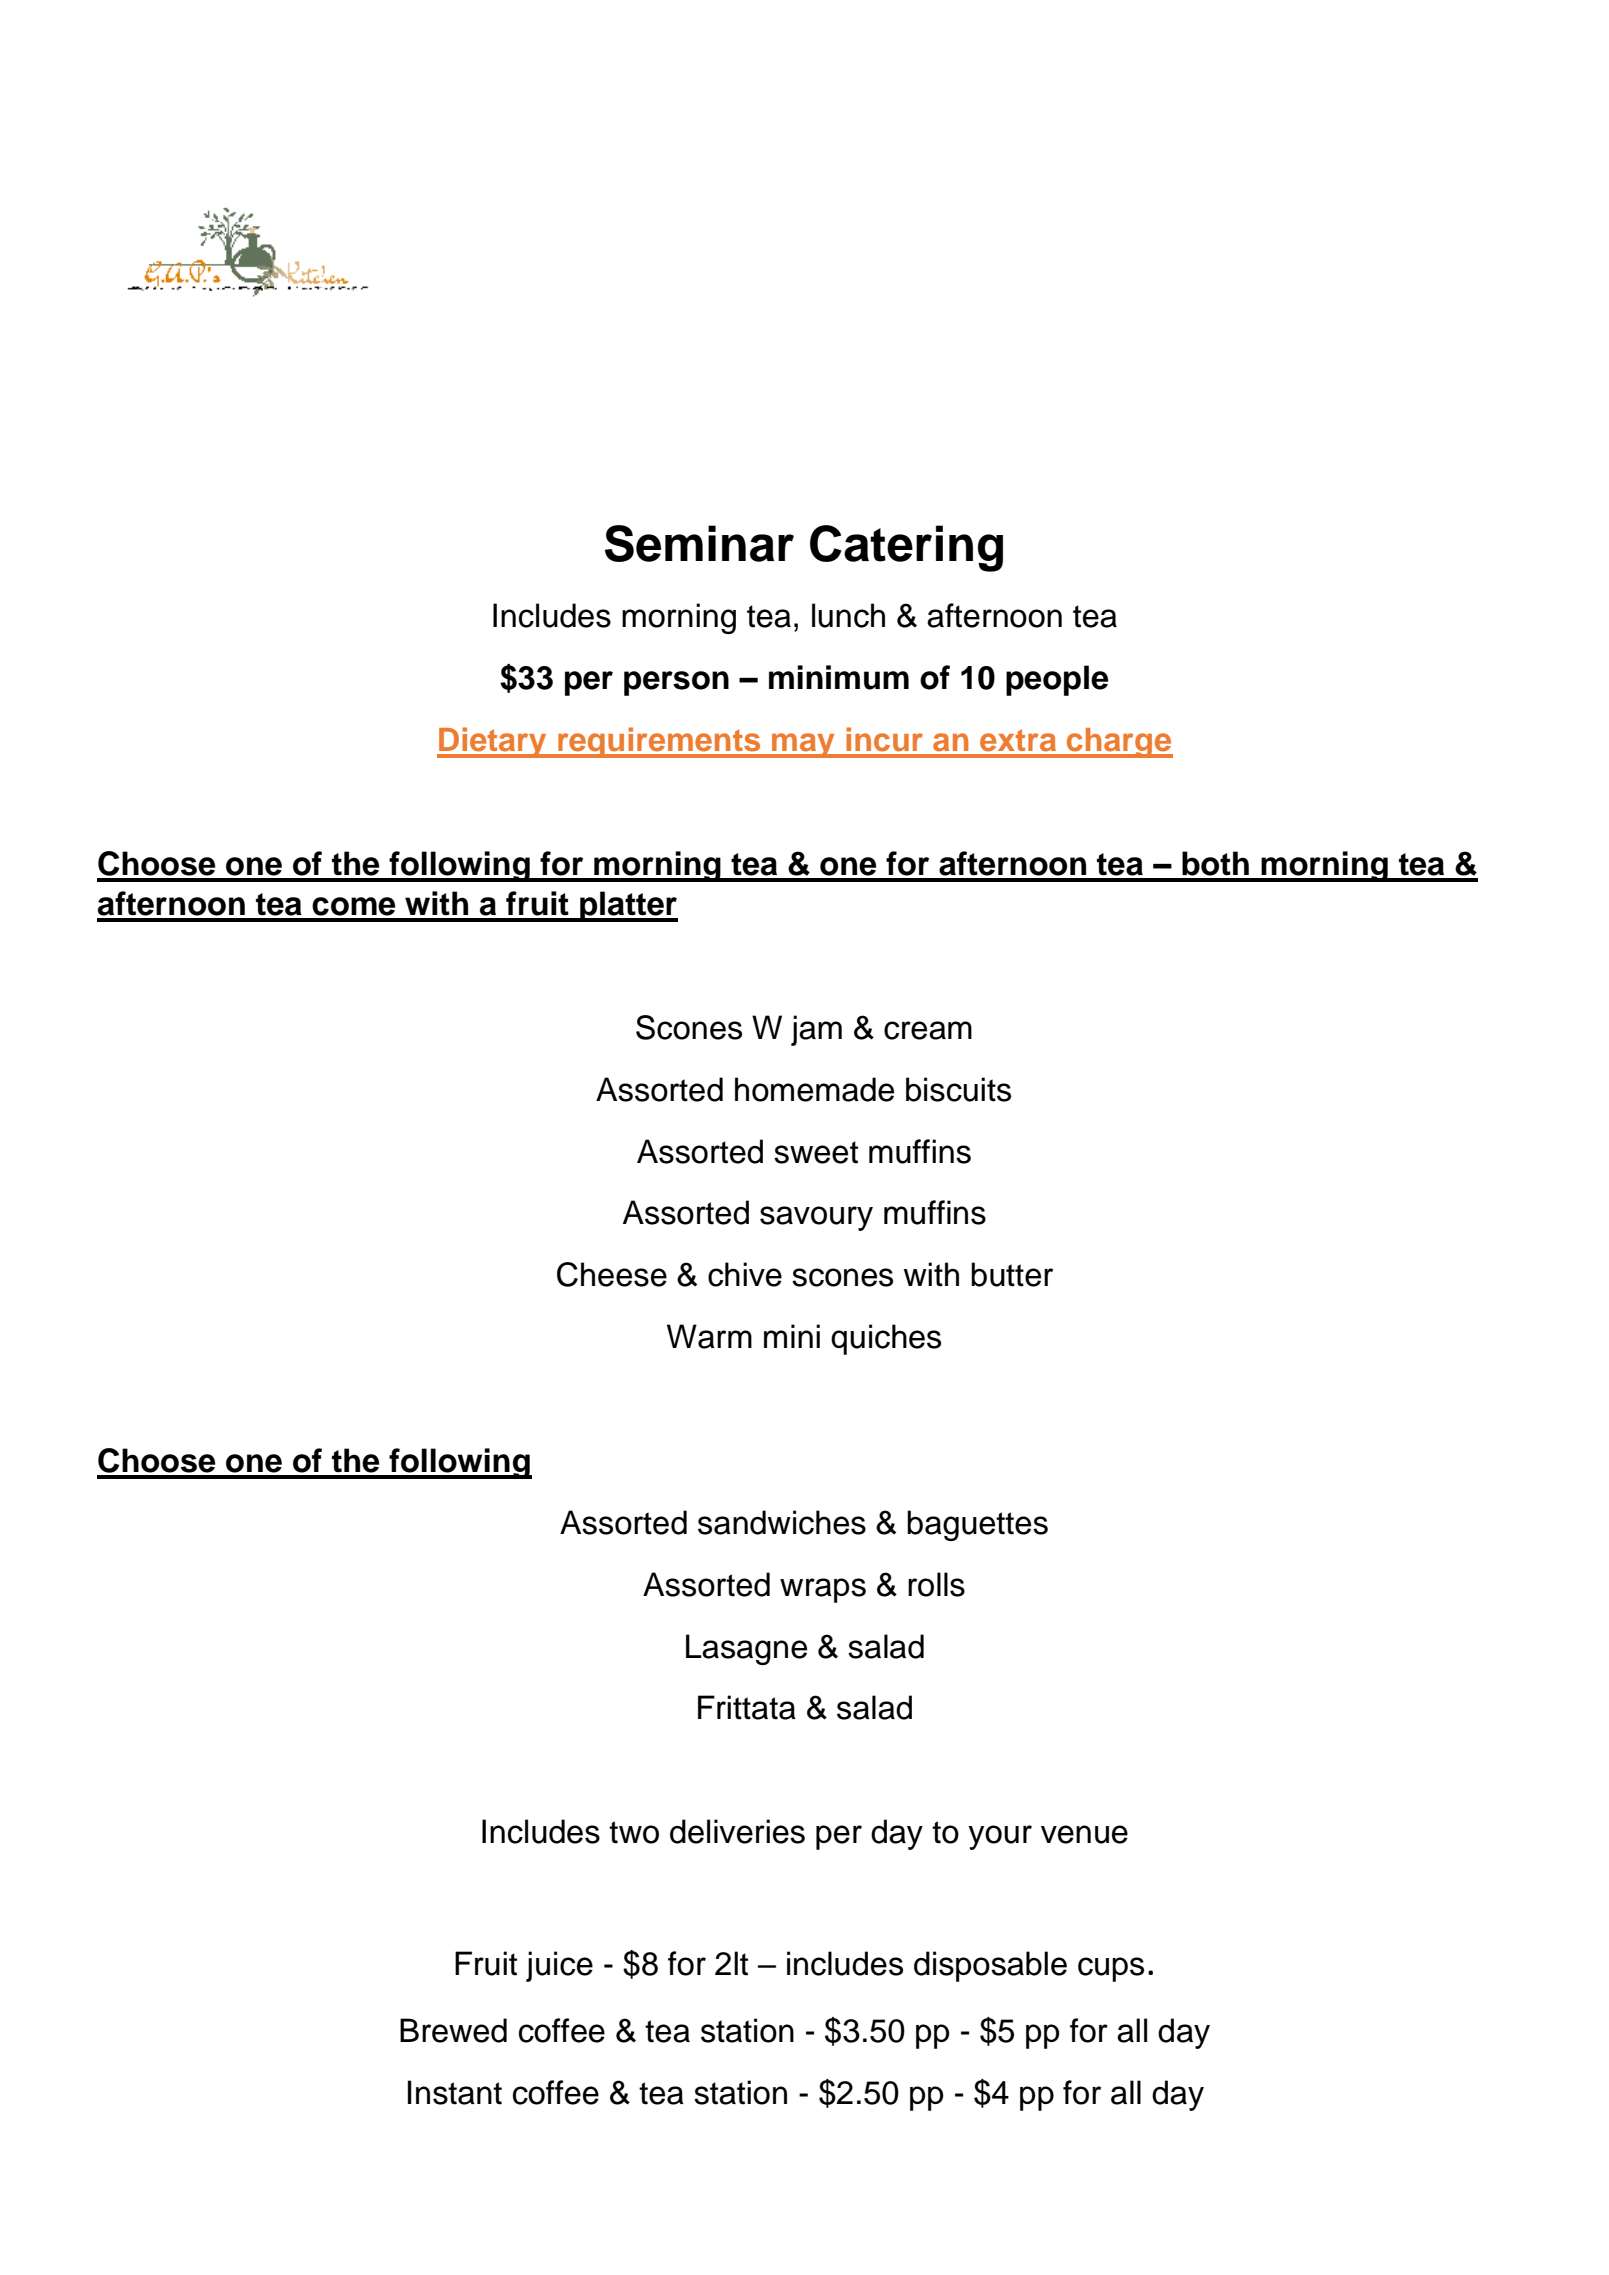 The height and width of the screenshot is (2275, 1609). I want to click on Dietary, so click(493, 742).
